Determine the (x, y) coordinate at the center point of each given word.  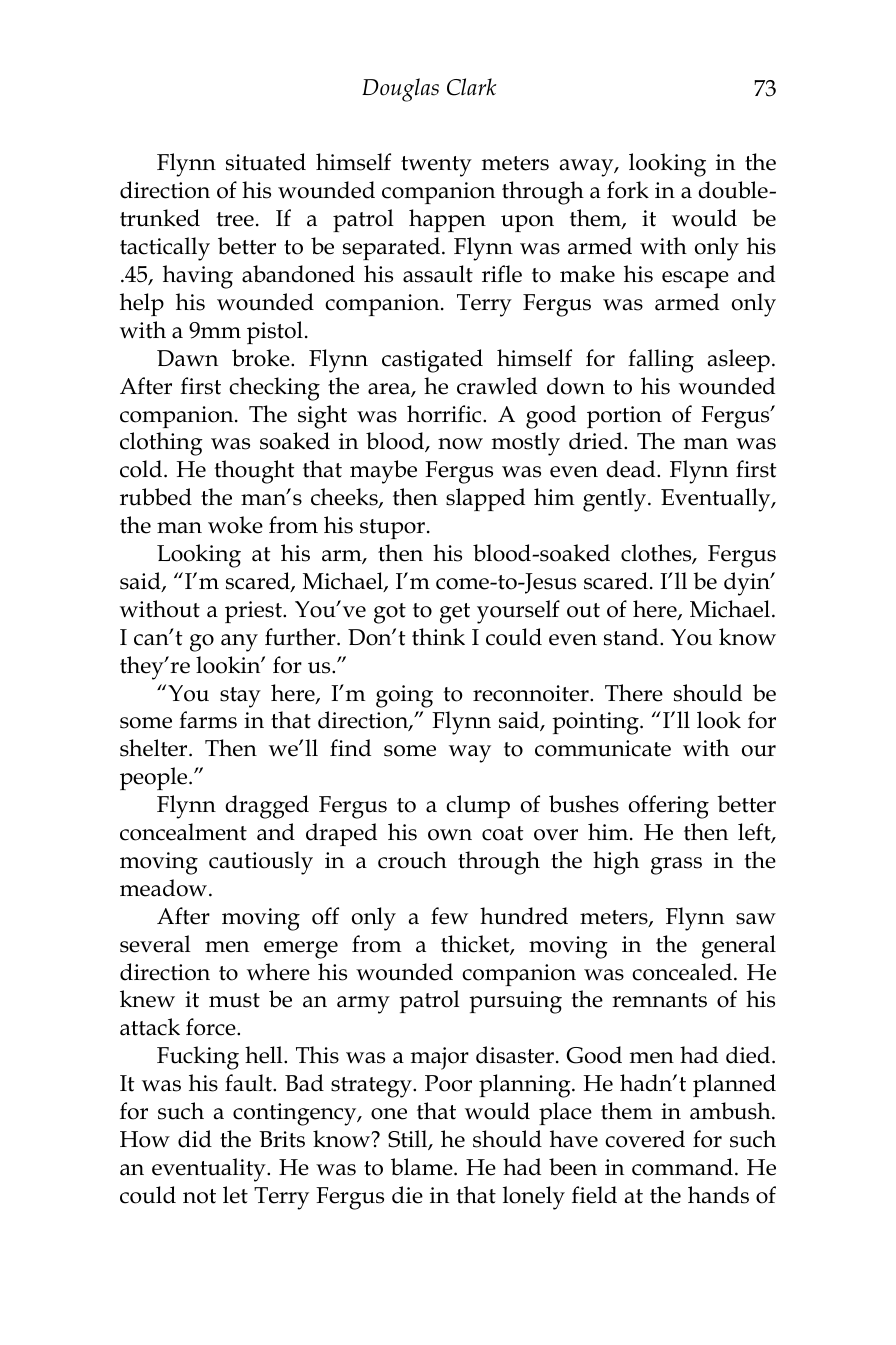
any (239, 643)
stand (632, 637)
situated (266, 162)
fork (628, 190)
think (438, 637)
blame (423, 1167)
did (195, 1139)
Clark (471, 87)
